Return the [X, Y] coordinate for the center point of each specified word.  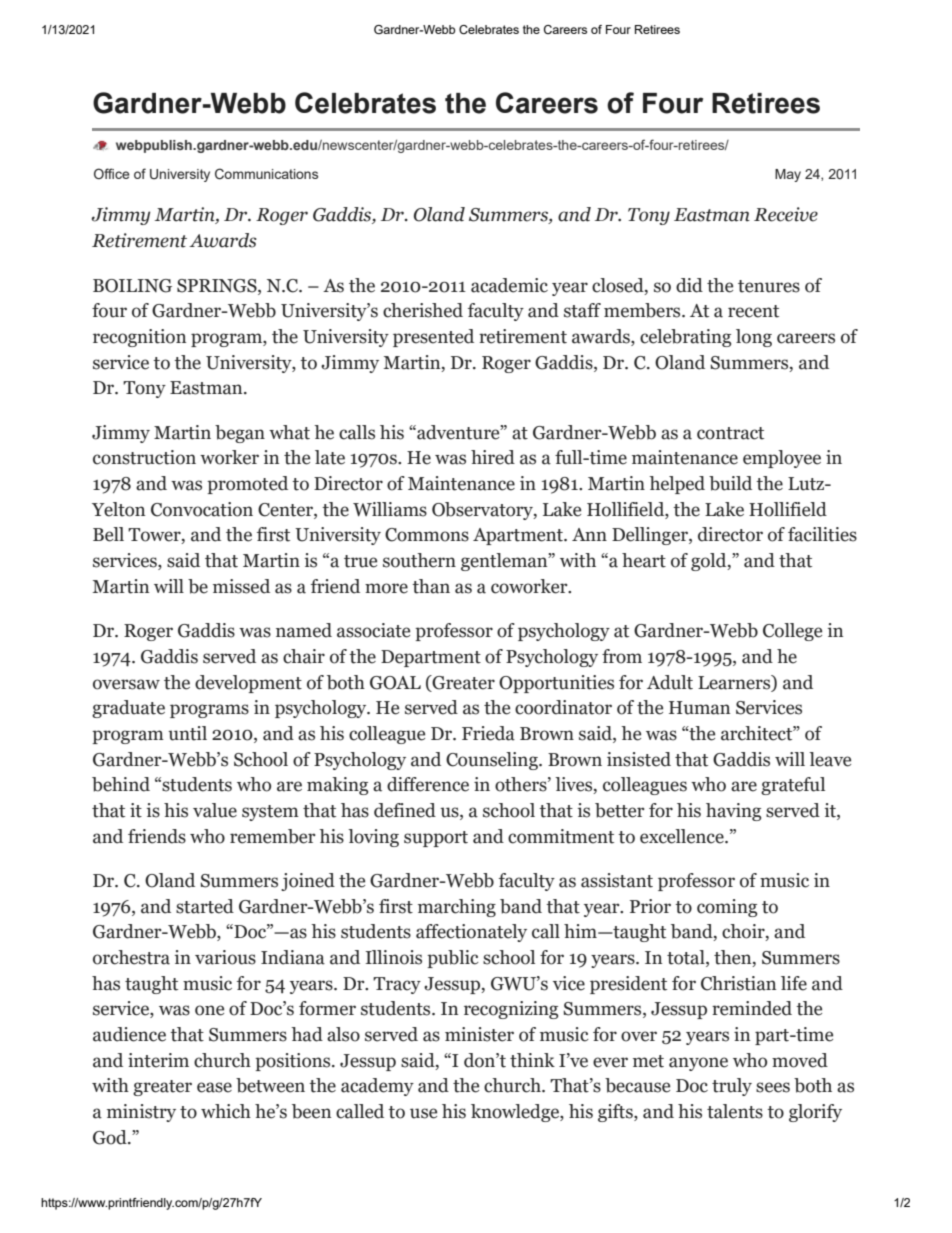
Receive [786, 214]
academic [509, 285]
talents [735, 1111]
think [532, 1060]
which [226, 1111]
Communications [266, 174]
